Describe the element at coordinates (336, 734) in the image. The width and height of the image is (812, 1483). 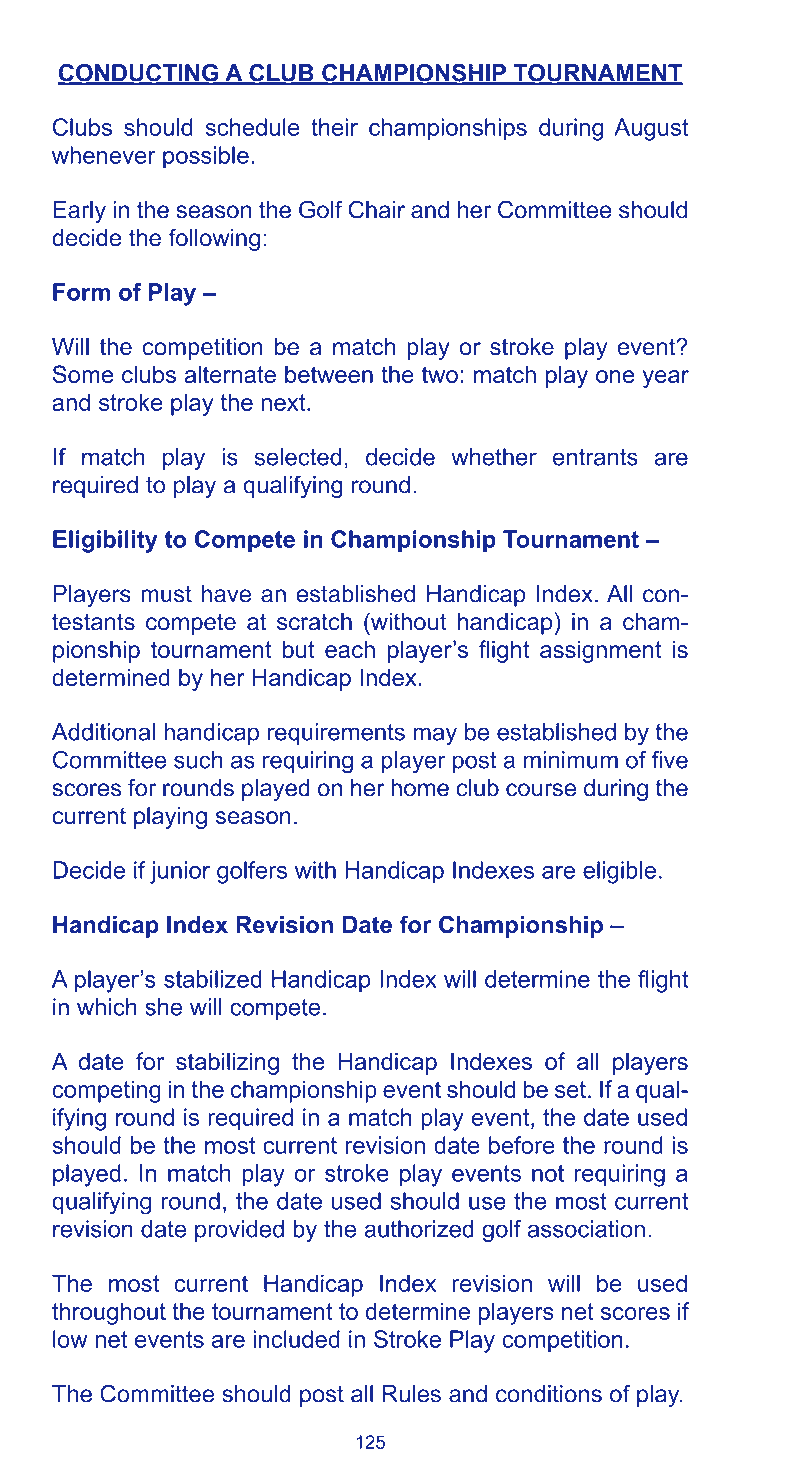
I see `requirements` at that location.
